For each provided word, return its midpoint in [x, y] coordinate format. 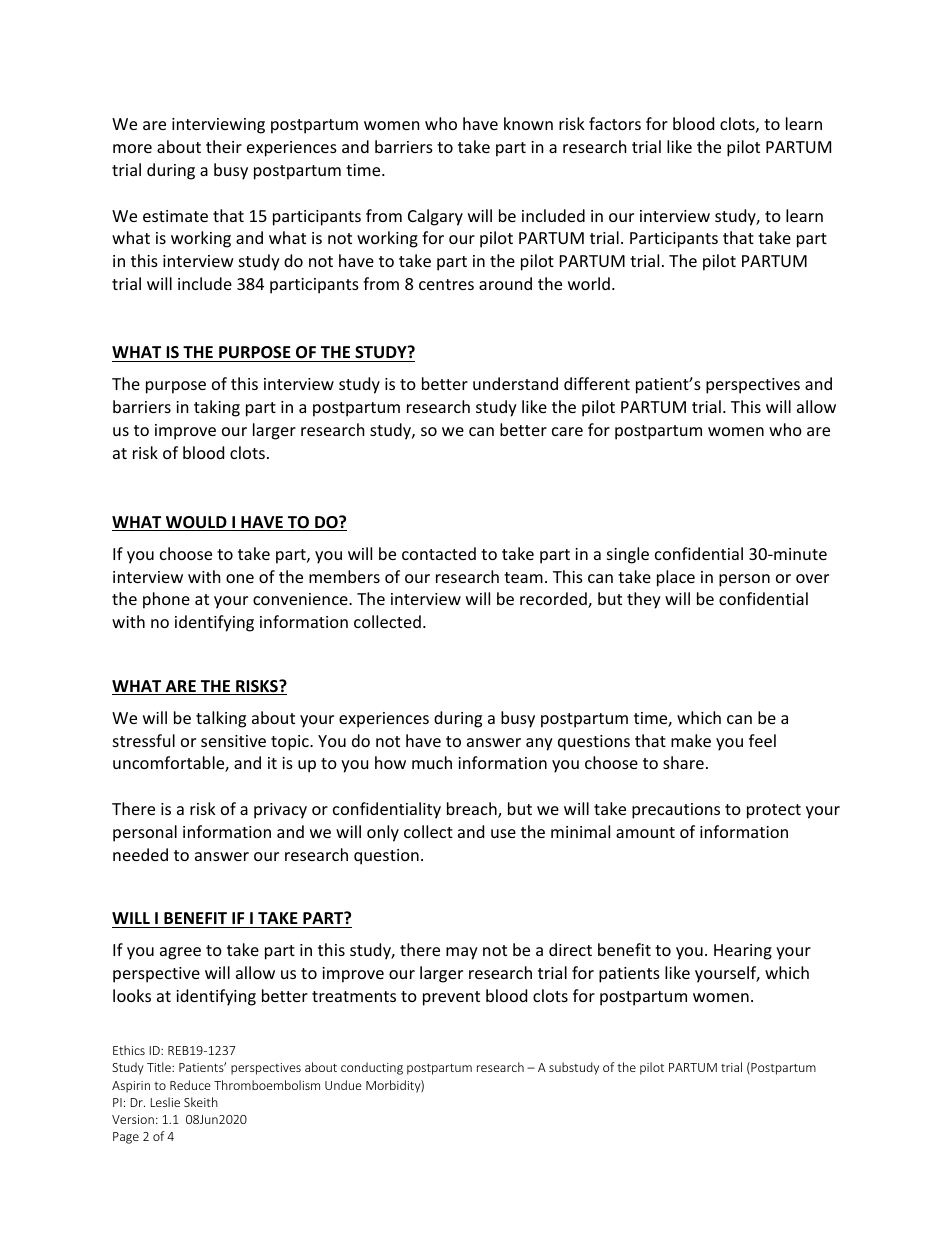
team [523, 577]
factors [615, 123]
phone [166, 600]
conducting [372, 1068]
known [528, 123]
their [224, 146]
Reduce [190, 1085]
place [676, 578]
